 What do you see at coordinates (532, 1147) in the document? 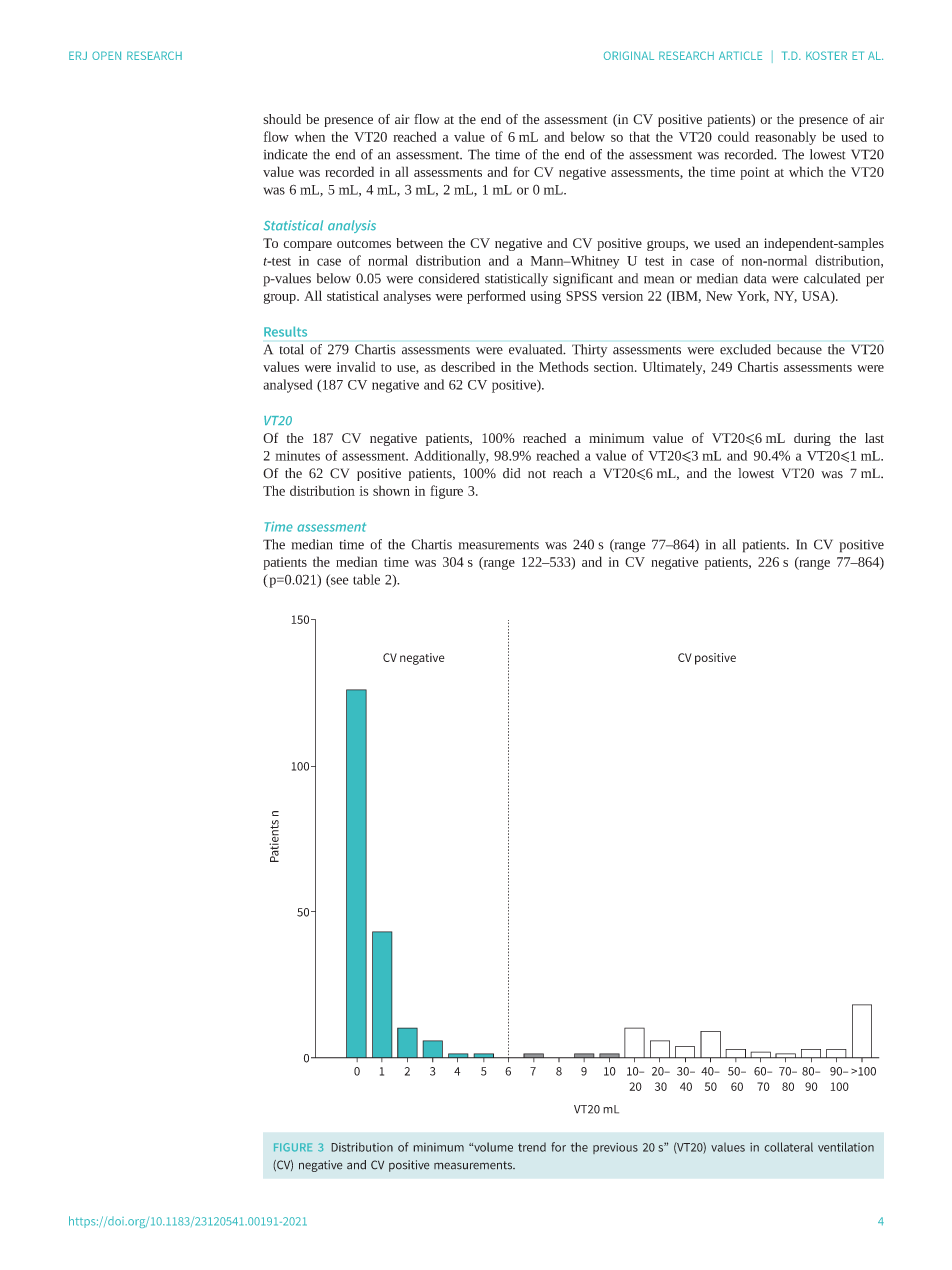
I see `trend` at bounding box center [532, 1147].
